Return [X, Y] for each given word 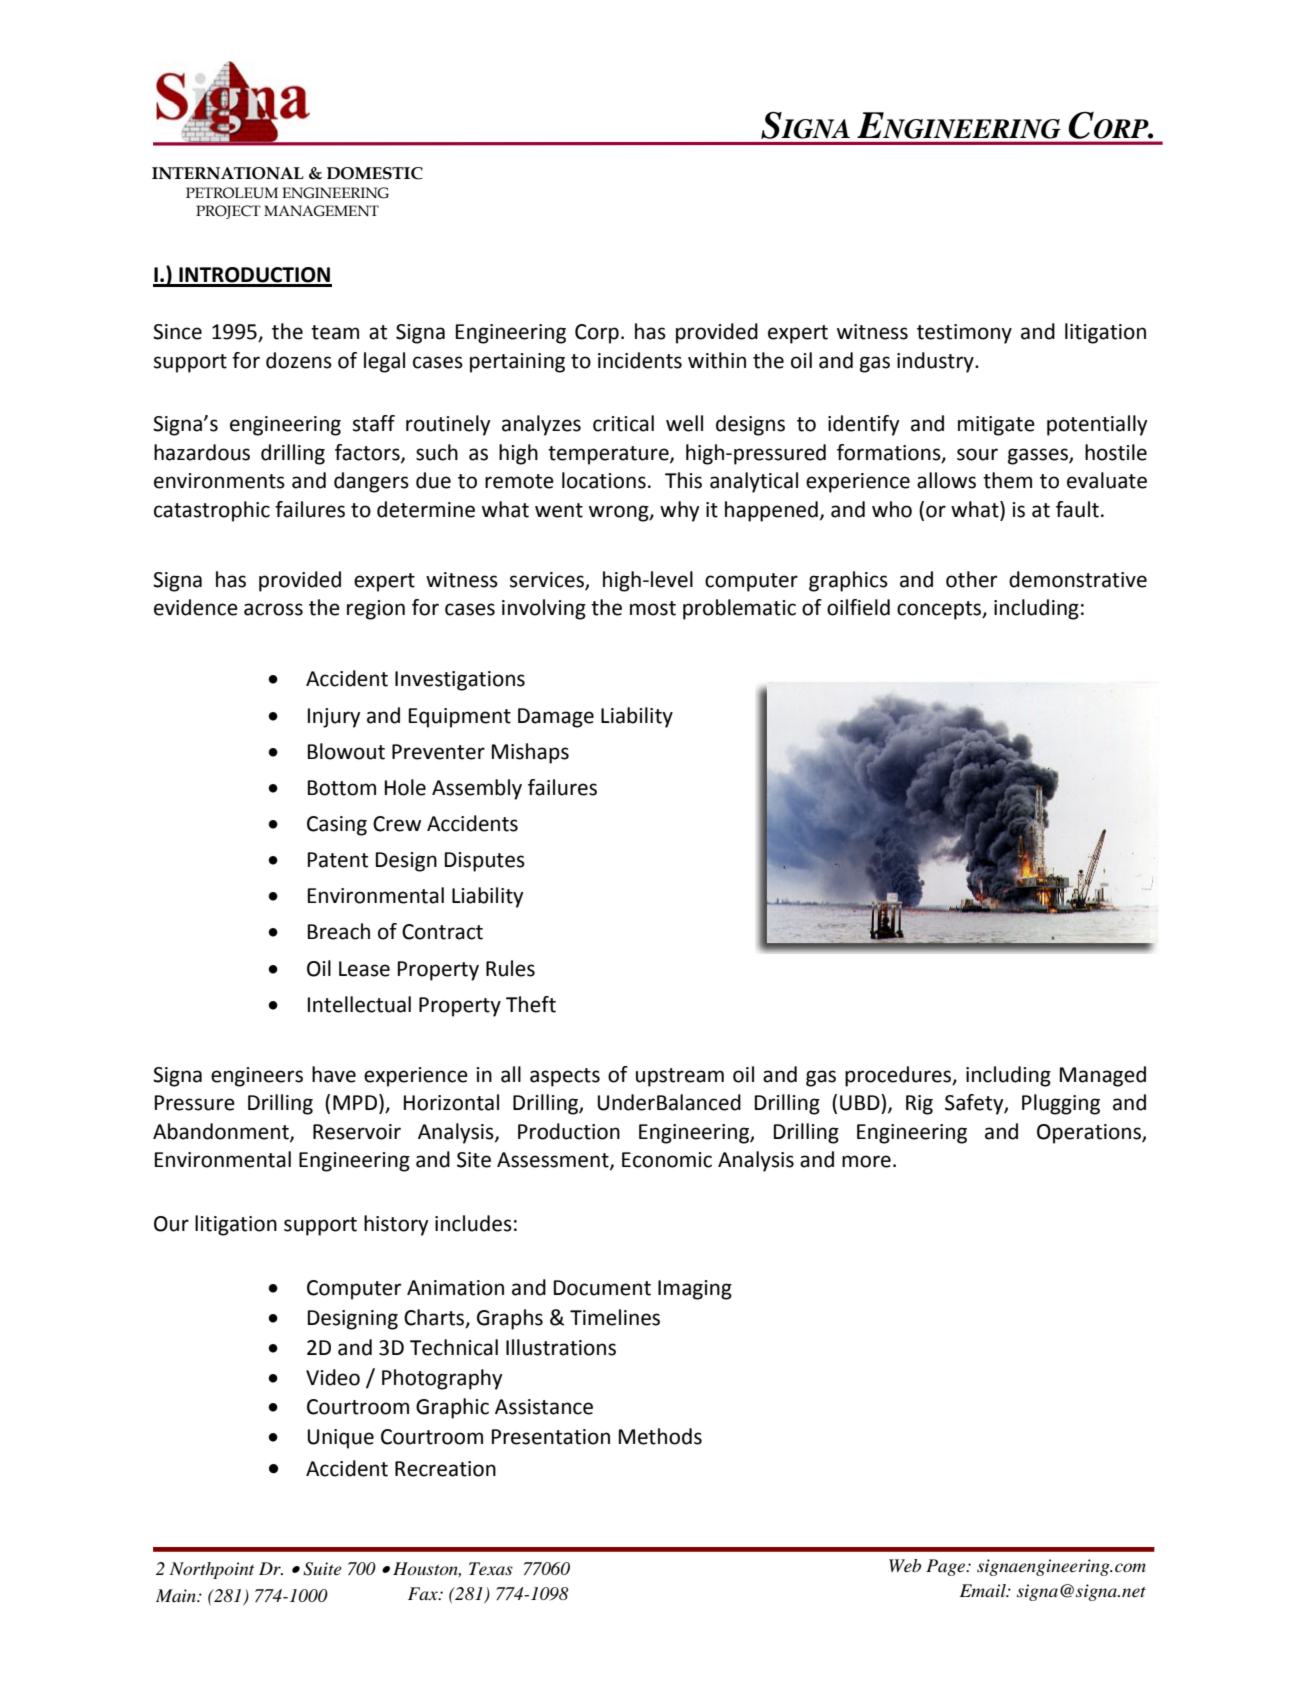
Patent [338, 860]
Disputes [485, 862]
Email [984, 1590]
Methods [660, 1436]
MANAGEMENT [321, 211]
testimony [964, 334]
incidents [640, 360]
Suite [322, 1569]
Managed [1103, 1076]
